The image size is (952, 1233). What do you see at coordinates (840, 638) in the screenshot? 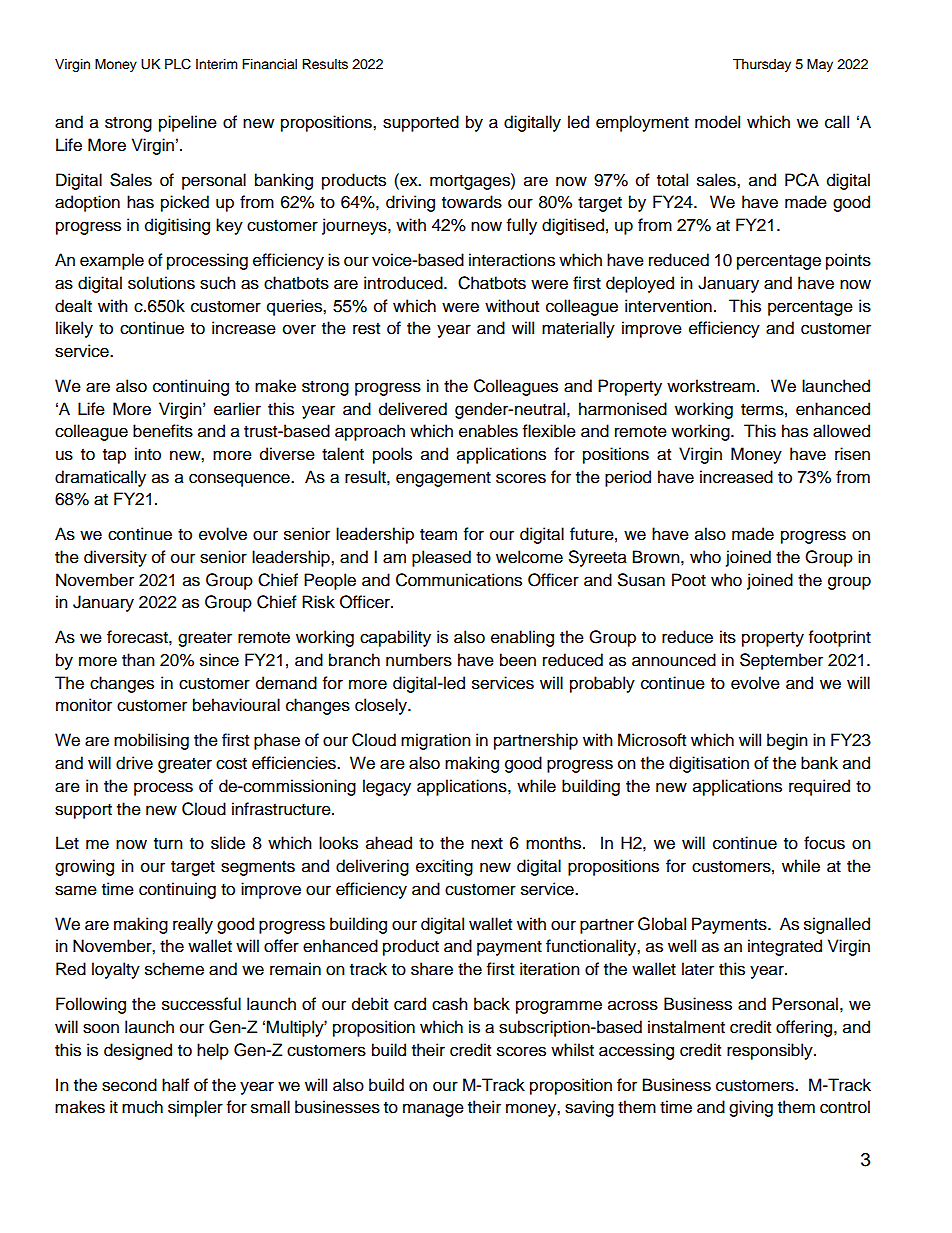
I see `footprint` at bounding box center [840, 638].
